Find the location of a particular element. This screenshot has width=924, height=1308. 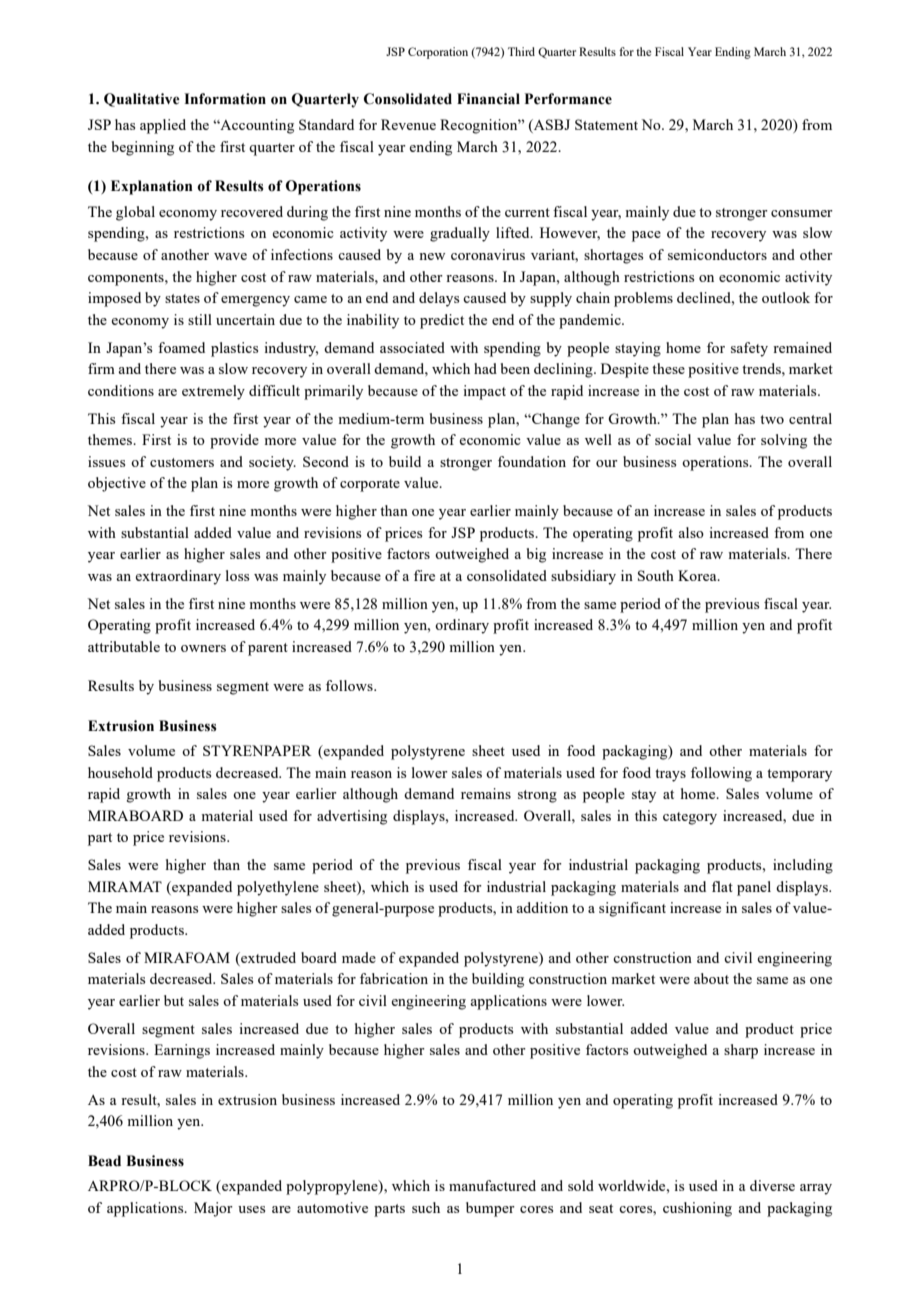

Statement is located at coordinates (606, 124).
